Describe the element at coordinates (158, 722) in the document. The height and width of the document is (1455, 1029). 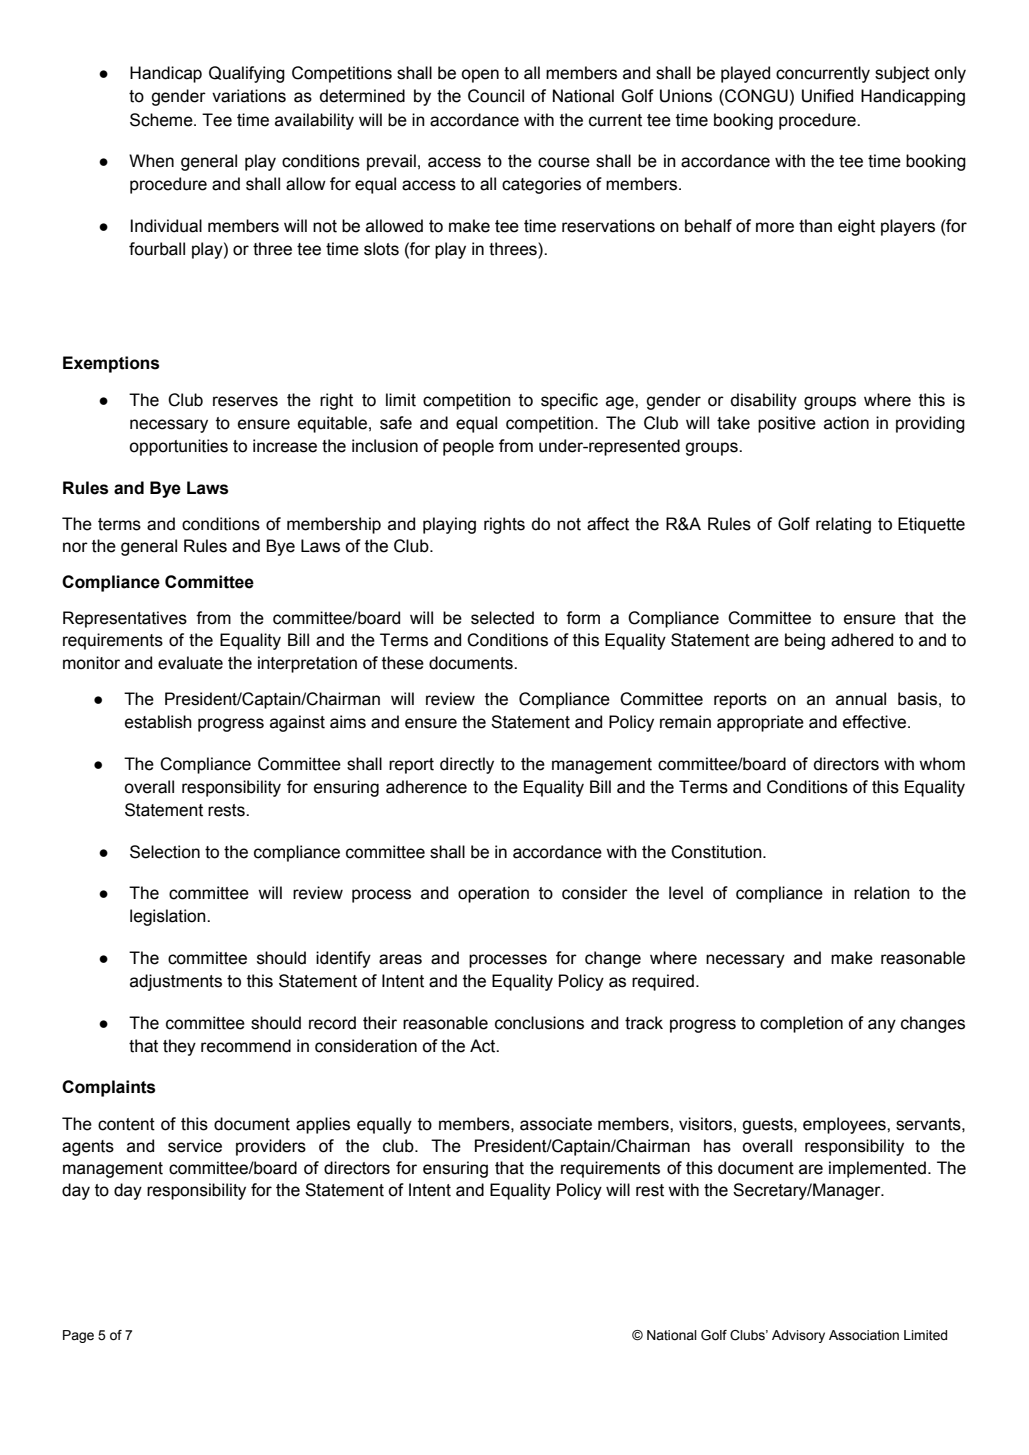
I see `establish` at that location.
